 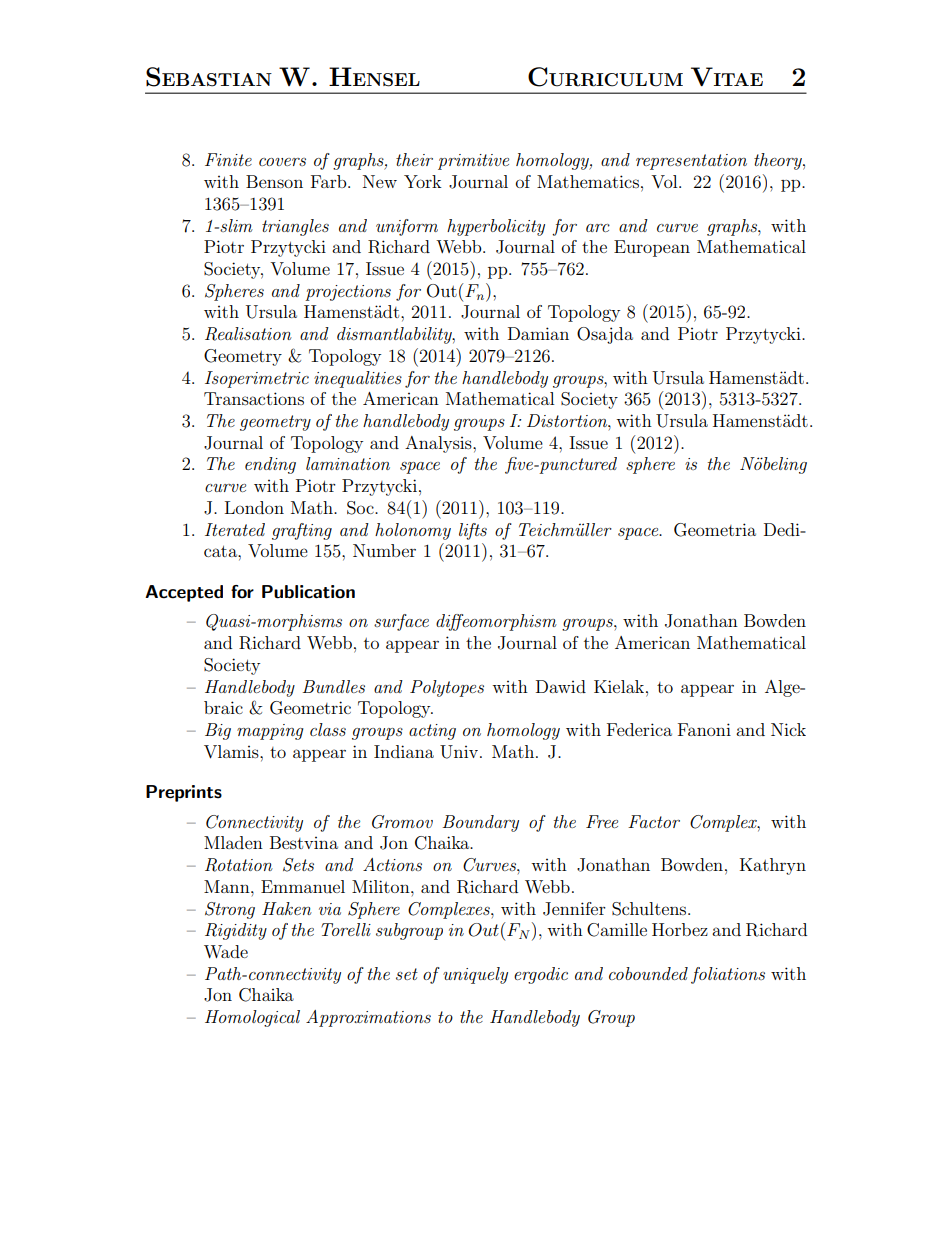 I want to click on Publication, so click(x=308, y=592).
